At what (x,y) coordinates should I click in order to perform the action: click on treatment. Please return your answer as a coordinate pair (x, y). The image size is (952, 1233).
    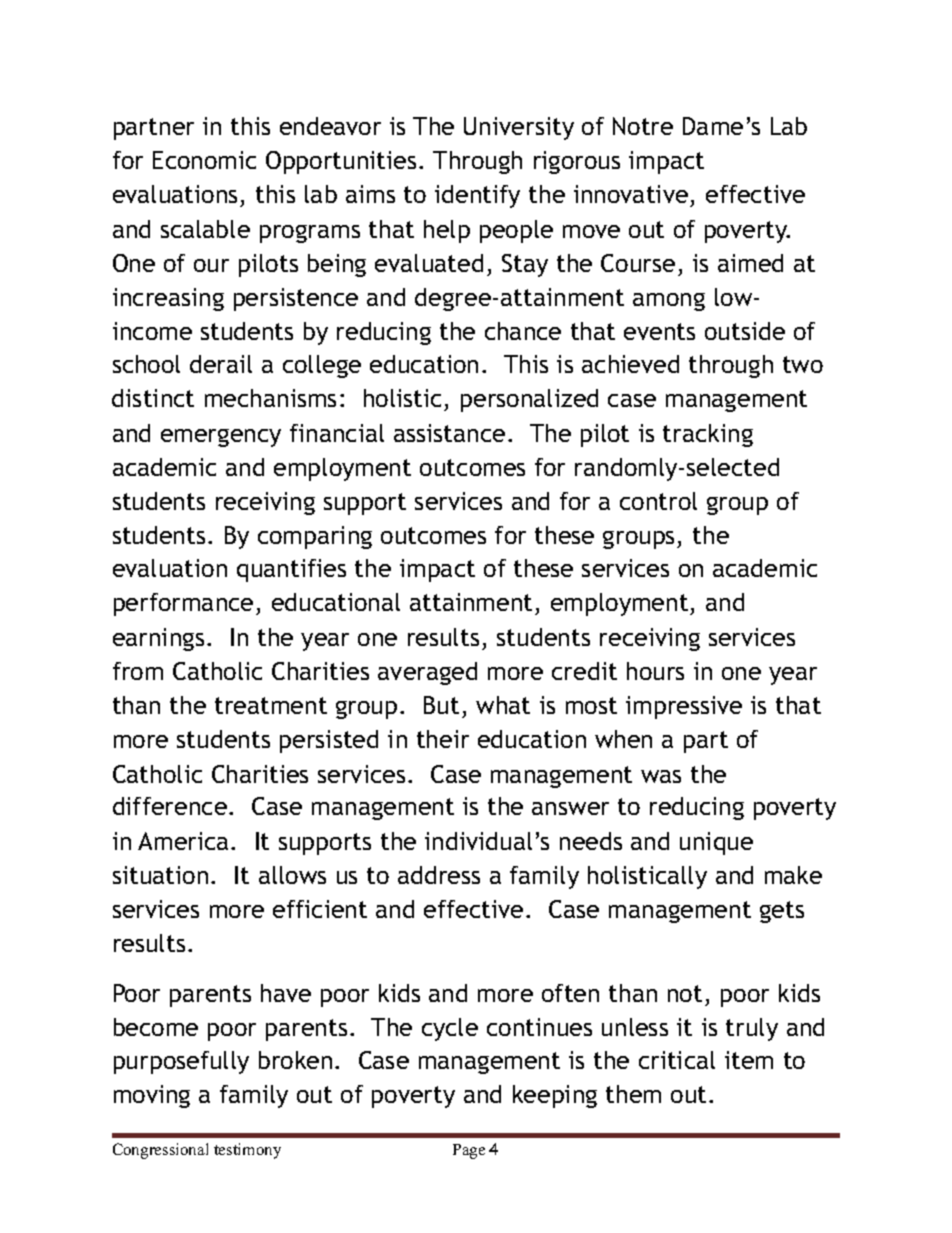
    Looking at the image, I should click on (271, 705).
